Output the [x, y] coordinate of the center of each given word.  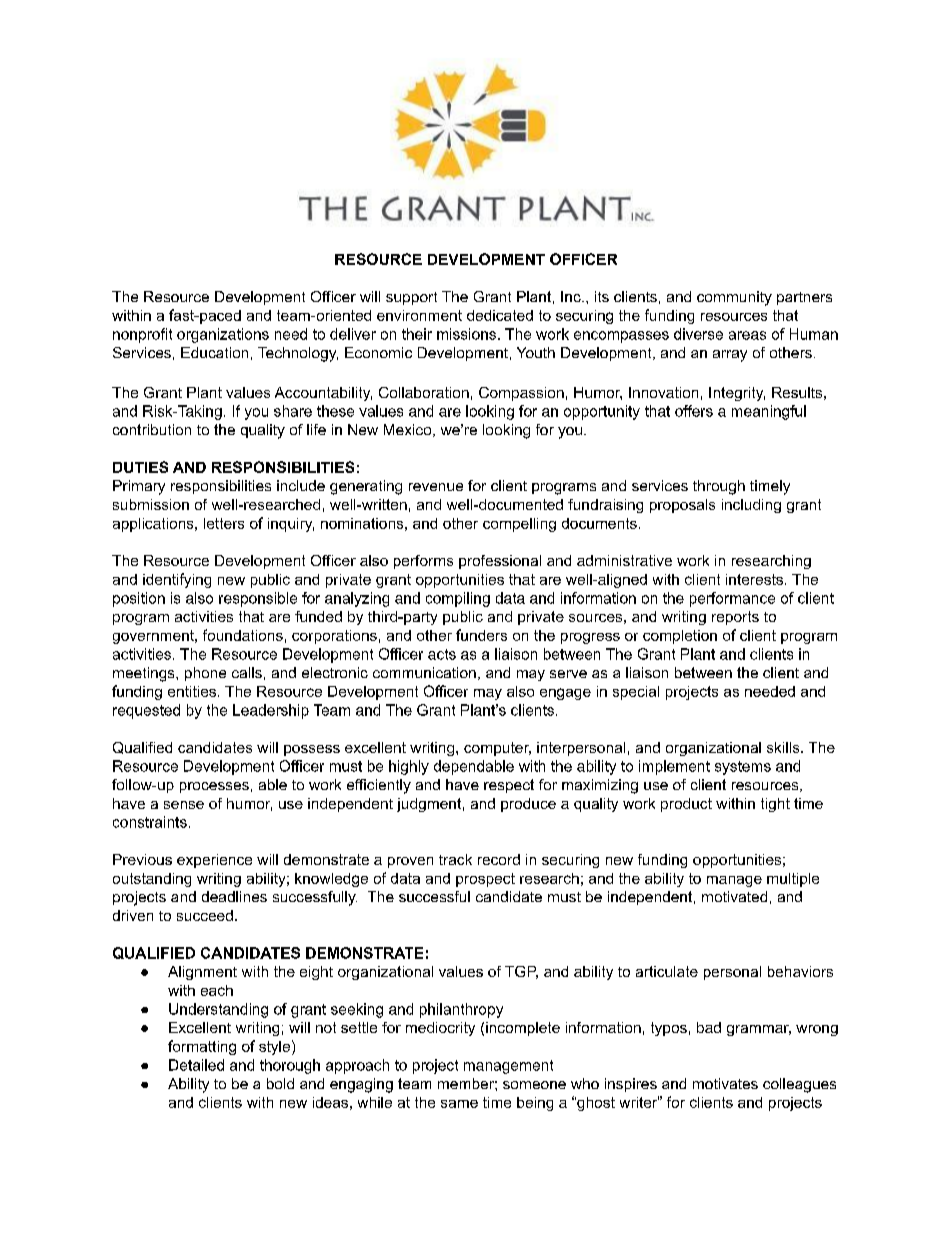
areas [747, 335]
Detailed [196, 1065]
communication [424, 672]
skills [784, 747]
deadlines [234, 896]
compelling [519, 525]
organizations [223, 335]
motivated [734, 896]
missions [468, 334]
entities [192, 691]
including [751, 506]
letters [224, 523]
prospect [485, 880]
